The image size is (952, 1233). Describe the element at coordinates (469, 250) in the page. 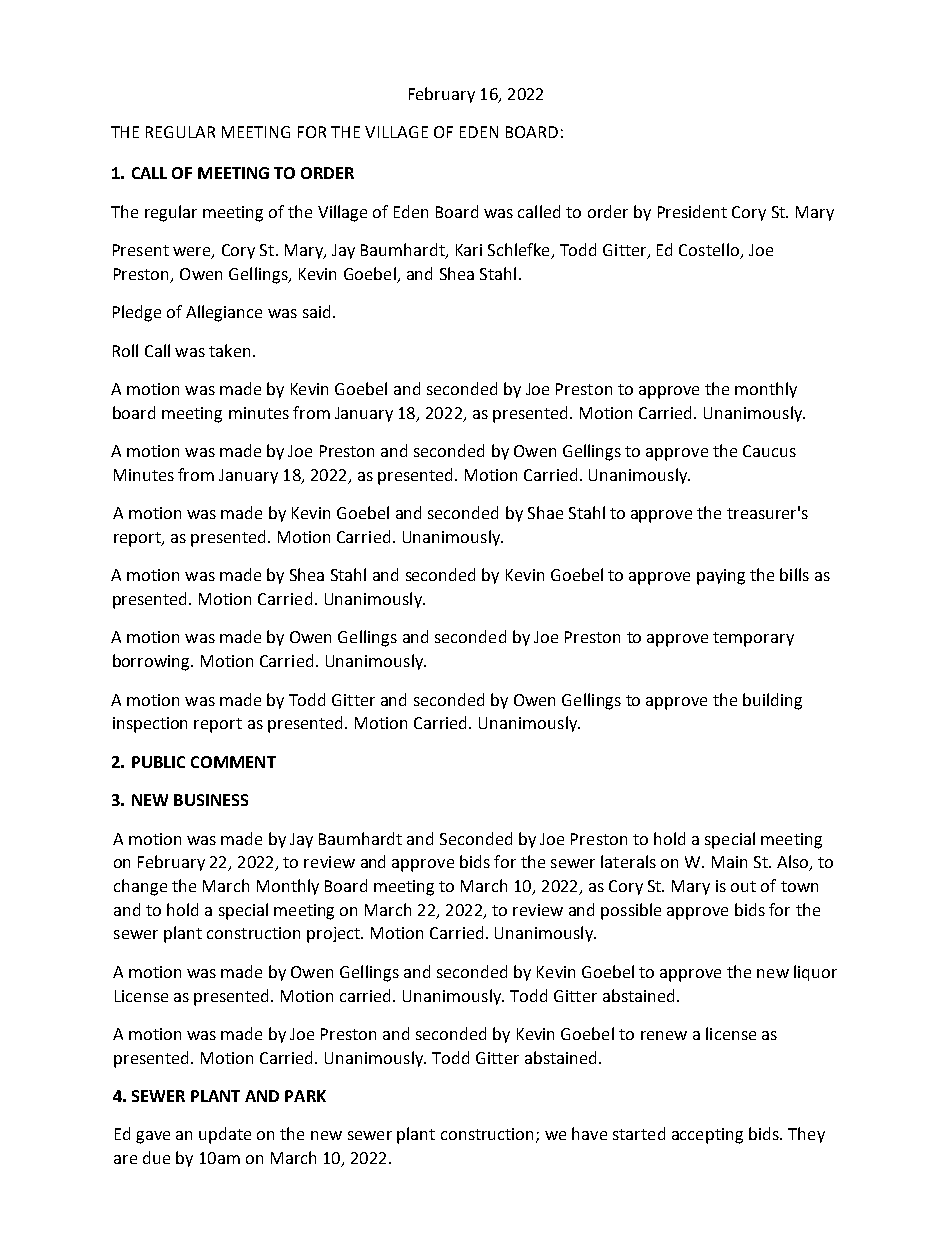

I see `Kari` at that location.
